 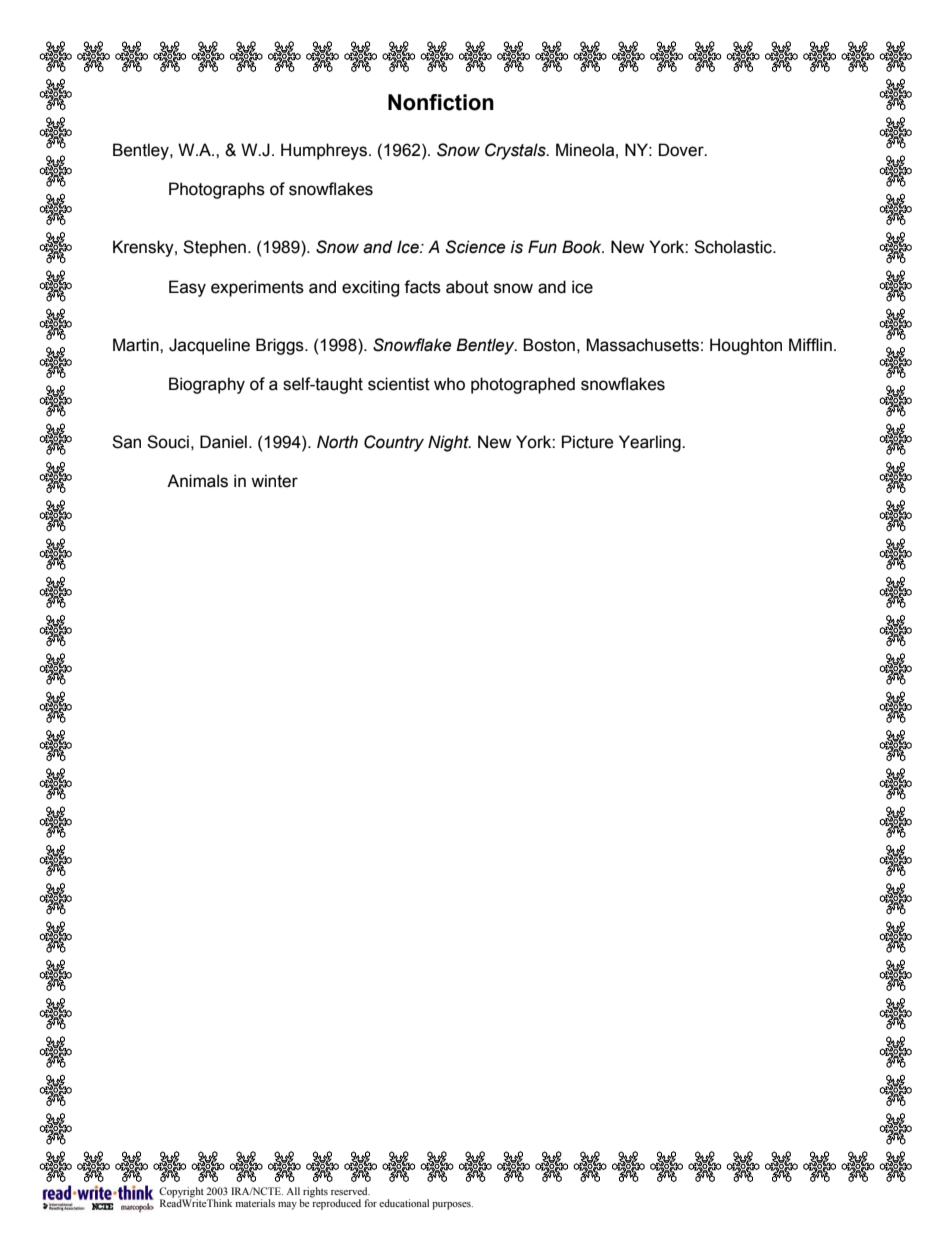 I want to click on Photographs, so click(x=217, y=190).
